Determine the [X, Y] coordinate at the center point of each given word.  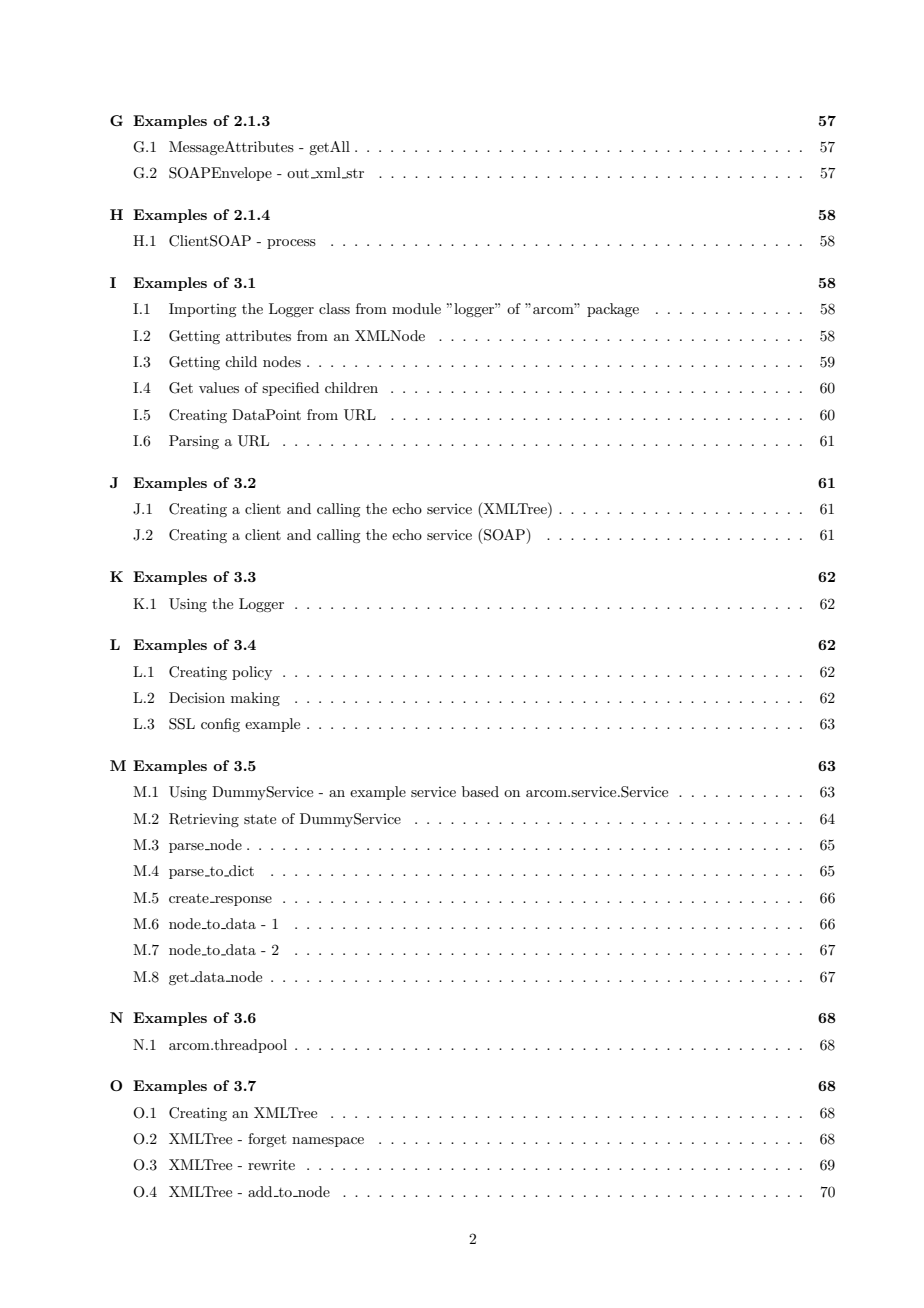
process [291, 244]
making [255, 699]
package [613, 310]
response [242, 901]
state [260, 819]
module [416, 308]
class [334, 308]
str [354, 174]
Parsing [194, 442]
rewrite [271, 1165]
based [480, 791]
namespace [328, 1142]
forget [267, 1140]
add [261, 1191]
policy [252, 673]
